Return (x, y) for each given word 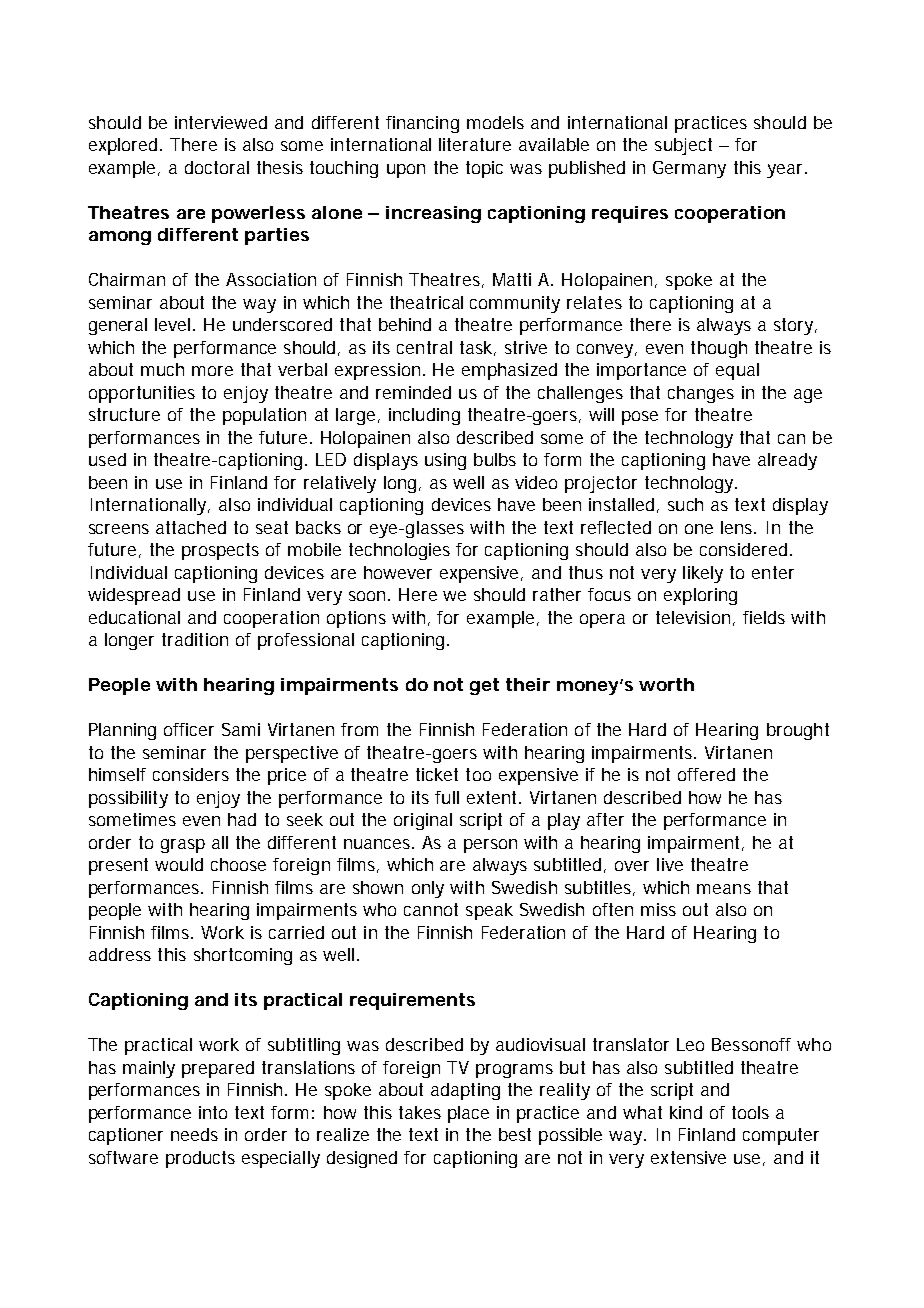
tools (750, 1112)
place (468, 1114)
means (724, 889)
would (179, 864)
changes (701, 394)
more (212, 371)
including (424, 416)
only (428, 889)
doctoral (217, 167)
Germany (689, 169)
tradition (195, 639)
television (693, 617)
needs (194, 1134)
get (484, 686)
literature (475, 144)
